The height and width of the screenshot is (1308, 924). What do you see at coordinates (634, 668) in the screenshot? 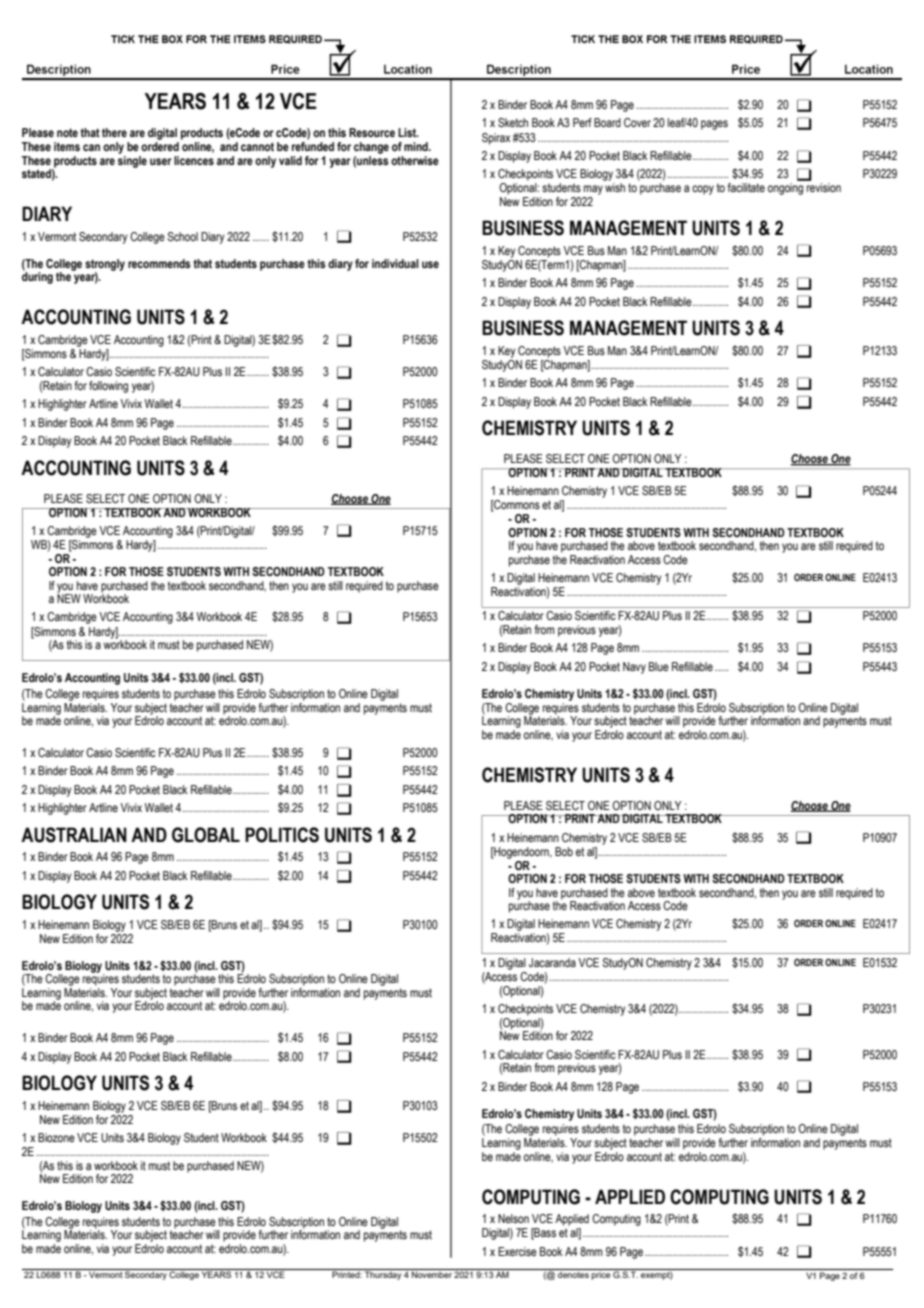
I see `Navy` at bounding box center [634, 668].
